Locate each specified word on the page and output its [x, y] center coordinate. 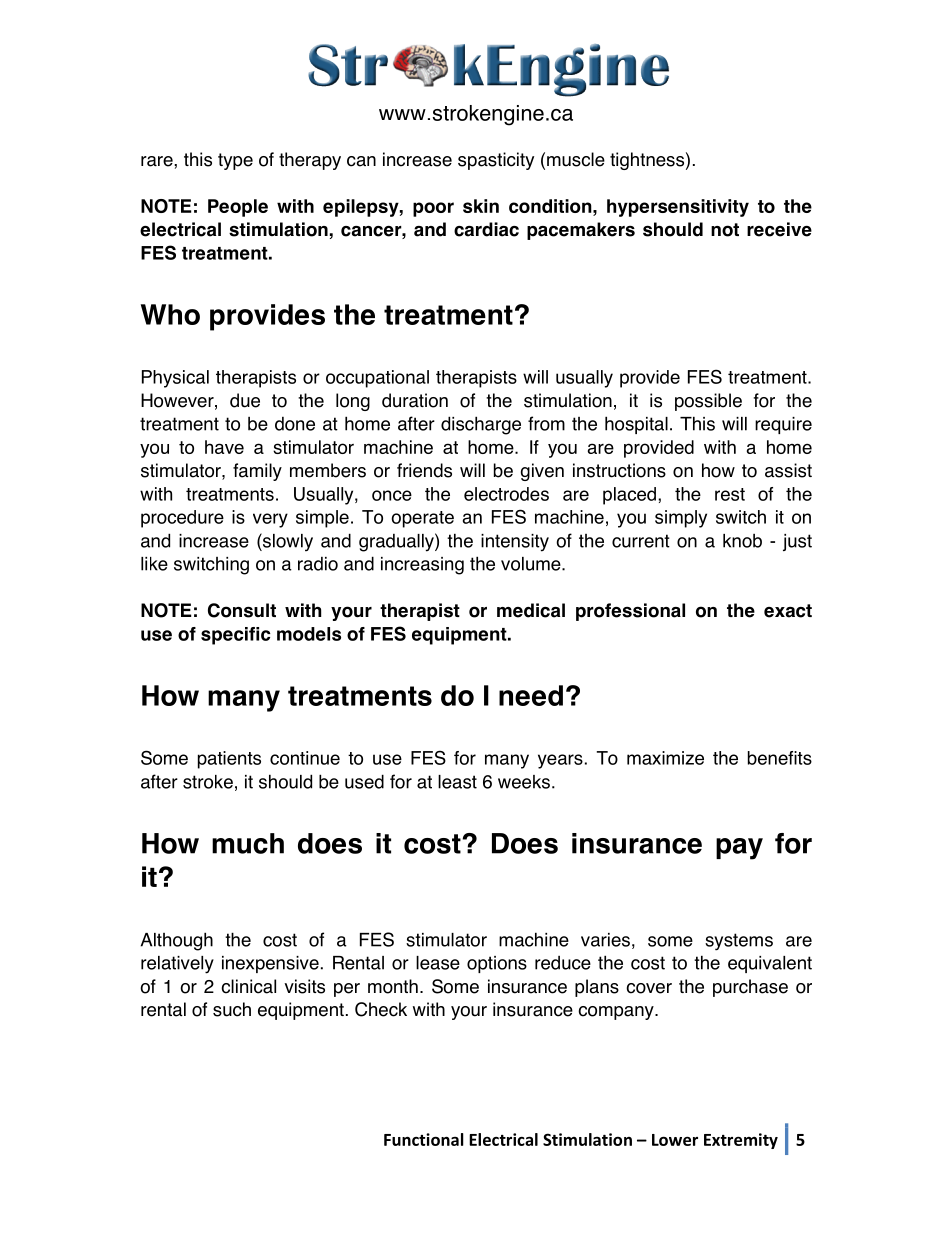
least [457, 782]
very [270, 520]
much [248, 843]
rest [730, 494]
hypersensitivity [678, 208]
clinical [248, 986]
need [531, 695]
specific [236, 636]
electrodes [506, 494]
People [238, 208]
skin [481, 206]
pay [739, 849]
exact [788, 611]
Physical [175, 379]
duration [415, 400]
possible [708, 402]
